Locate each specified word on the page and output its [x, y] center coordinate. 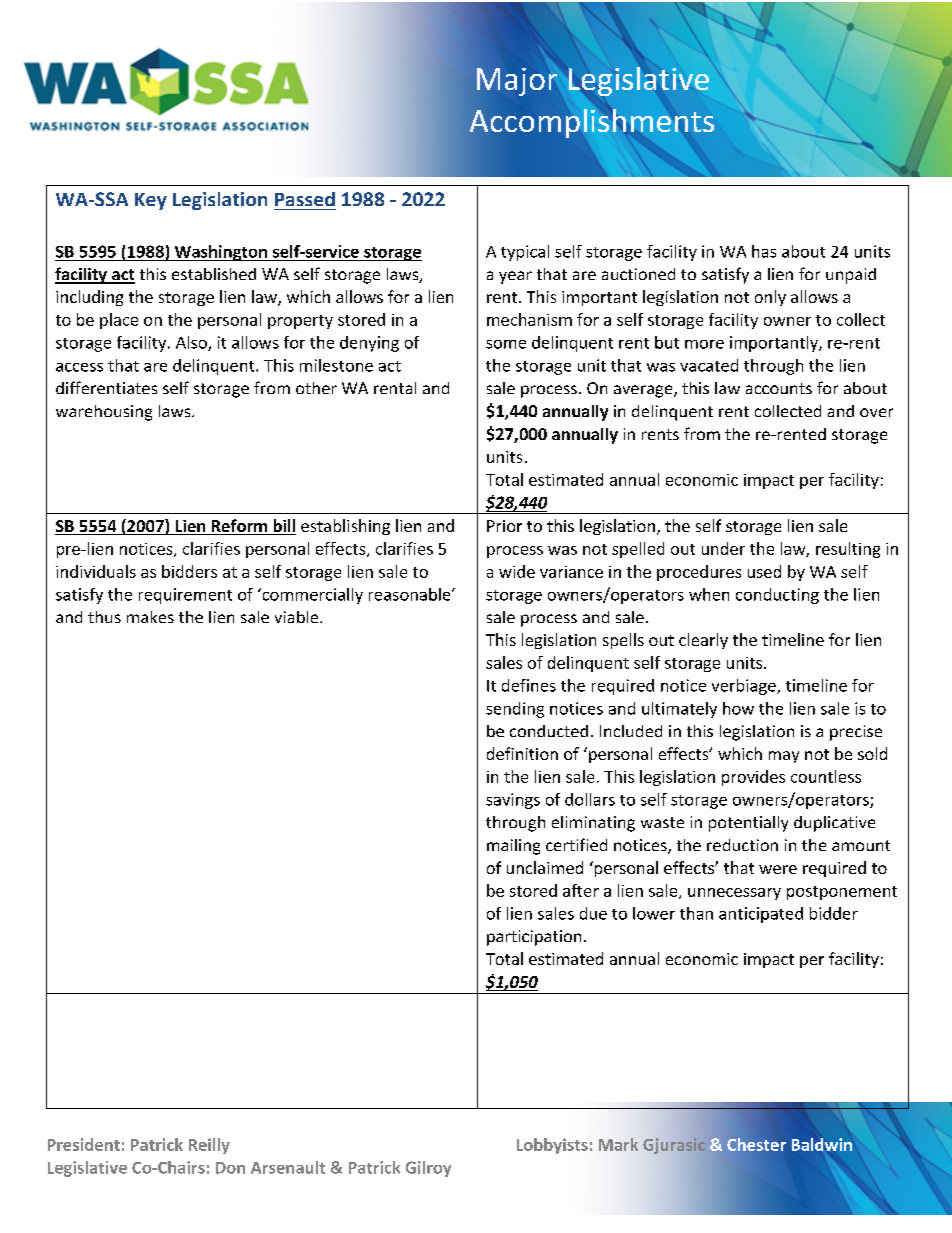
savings [513, 801]
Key [151, 201]
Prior [504, 526]
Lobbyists [552, 1146]
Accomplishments [592, 123]
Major [517, 82]
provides [753, 778]
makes [150, 617]
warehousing [104, 413]
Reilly [209, 1146]
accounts [779, 388]
